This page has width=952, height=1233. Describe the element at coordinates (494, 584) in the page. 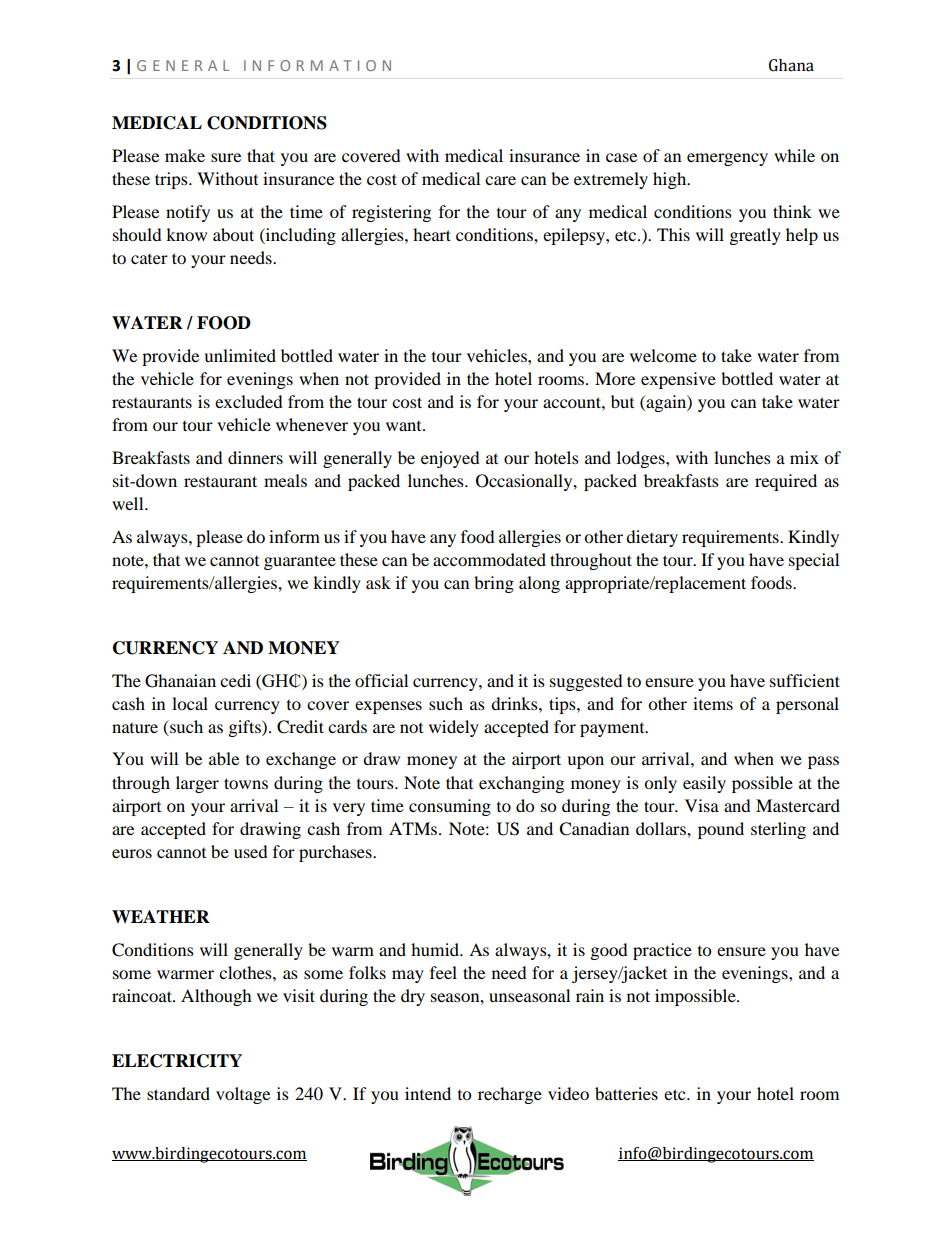

I see `bring` at that location.
